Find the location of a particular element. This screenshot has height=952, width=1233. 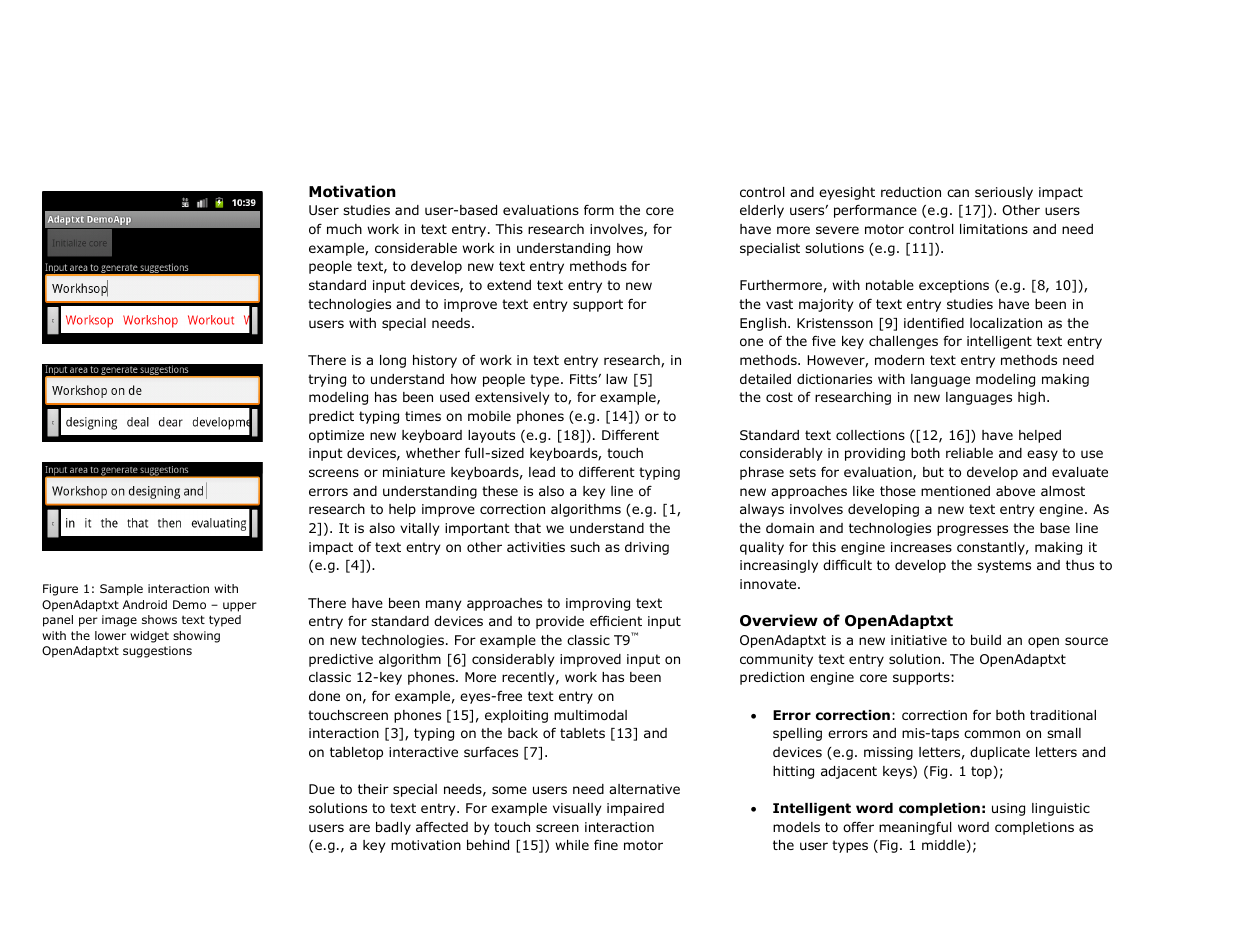

can is located at coordinates (958, 193).
